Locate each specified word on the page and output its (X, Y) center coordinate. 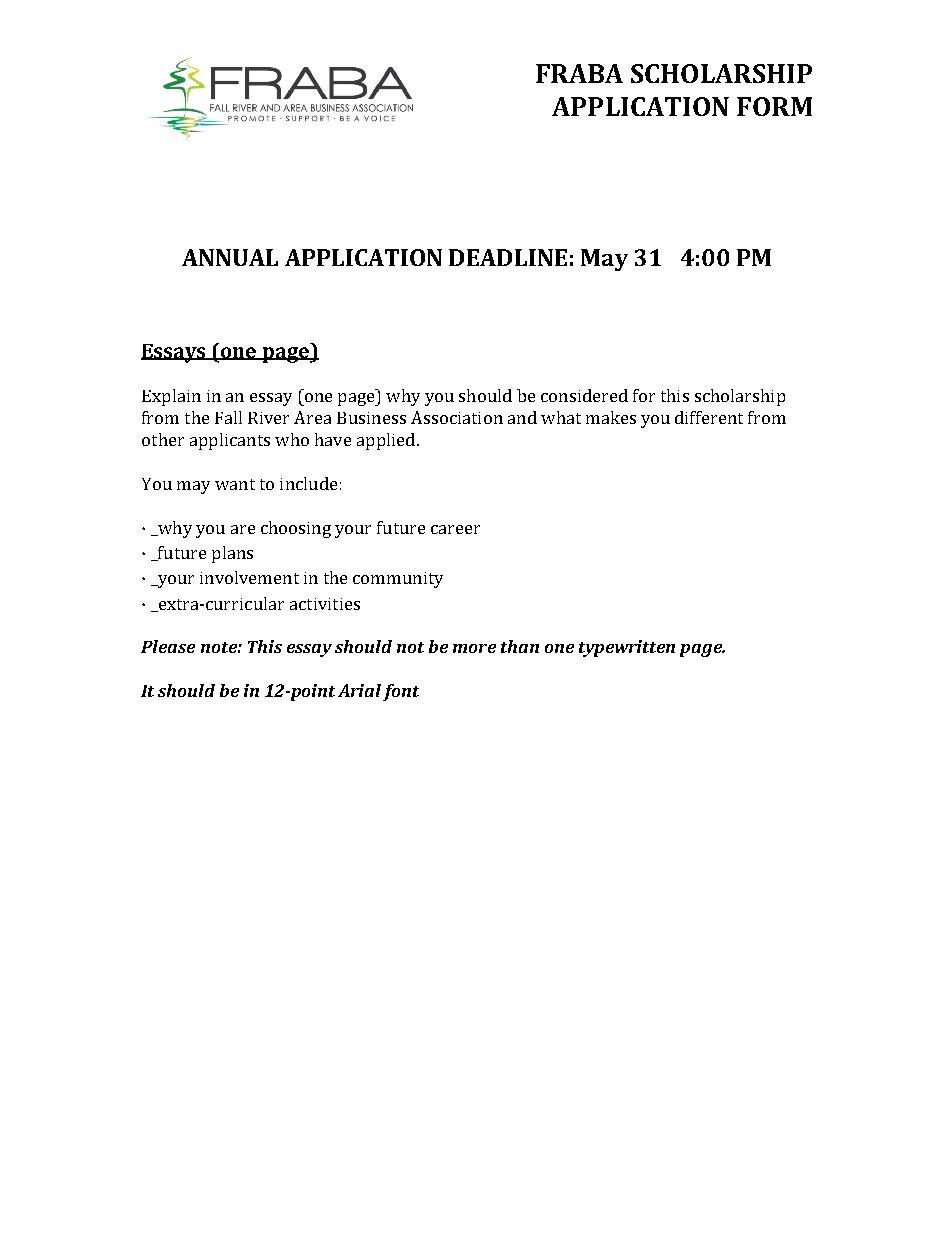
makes (611, 417)
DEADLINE (508, 257)
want (235, 484)
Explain (171, 397)
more (474, 648)
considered (584, 395)
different (709, 417)
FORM (774, 106)
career (455, 529)
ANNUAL (230, 257)
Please (168, 646)
